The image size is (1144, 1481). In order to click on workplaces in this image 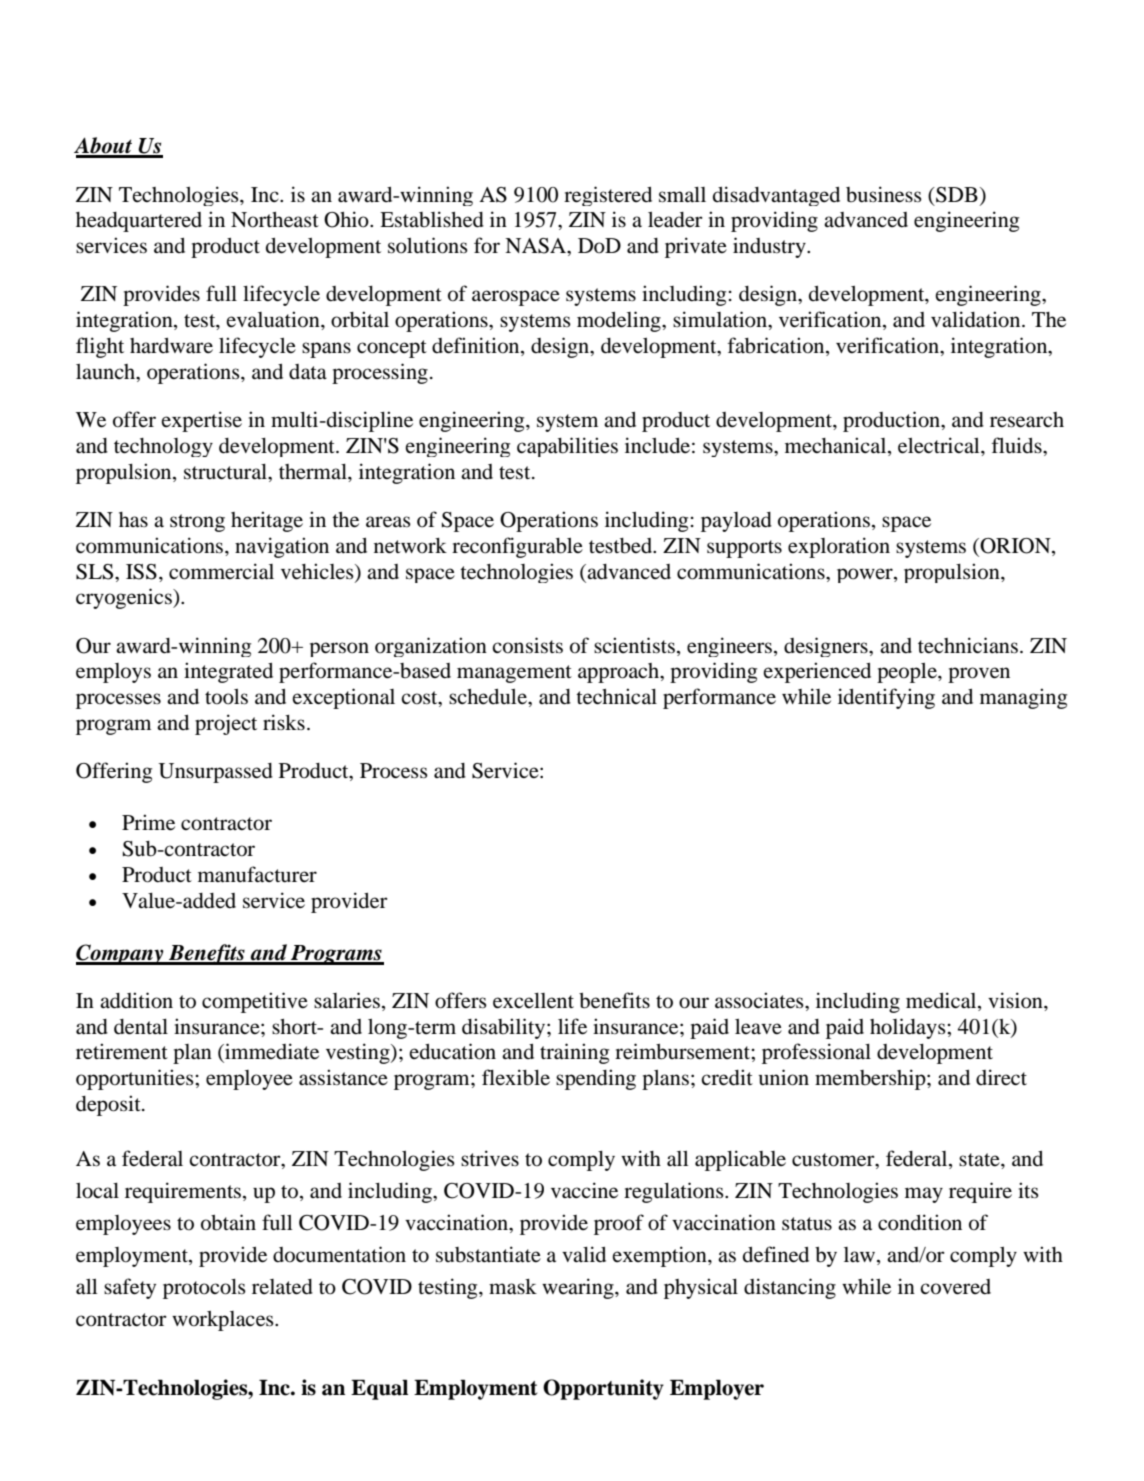, I will do `click(224, 1321)`.
